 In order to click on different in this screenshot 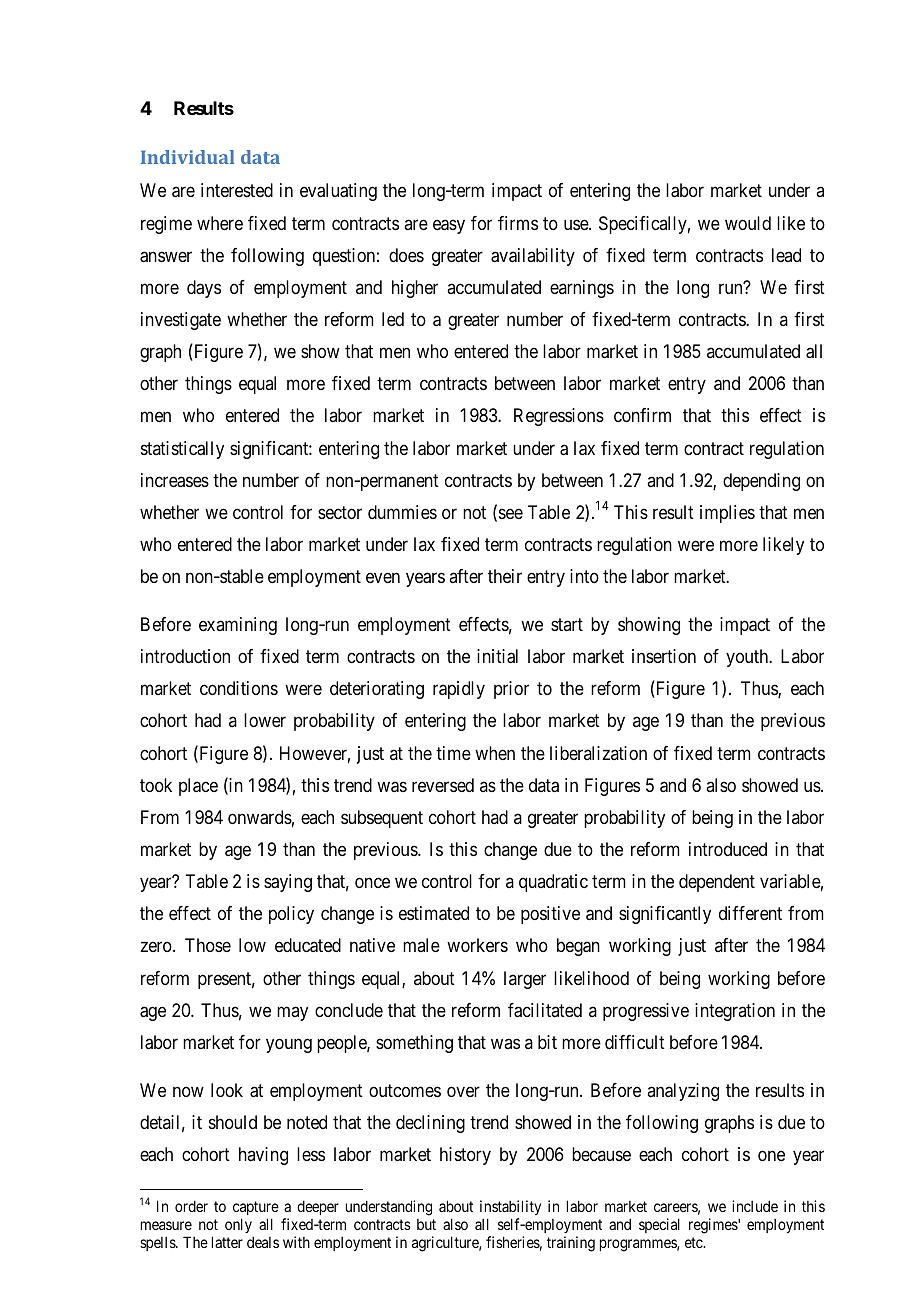, I will do `click(750, 913)`.
